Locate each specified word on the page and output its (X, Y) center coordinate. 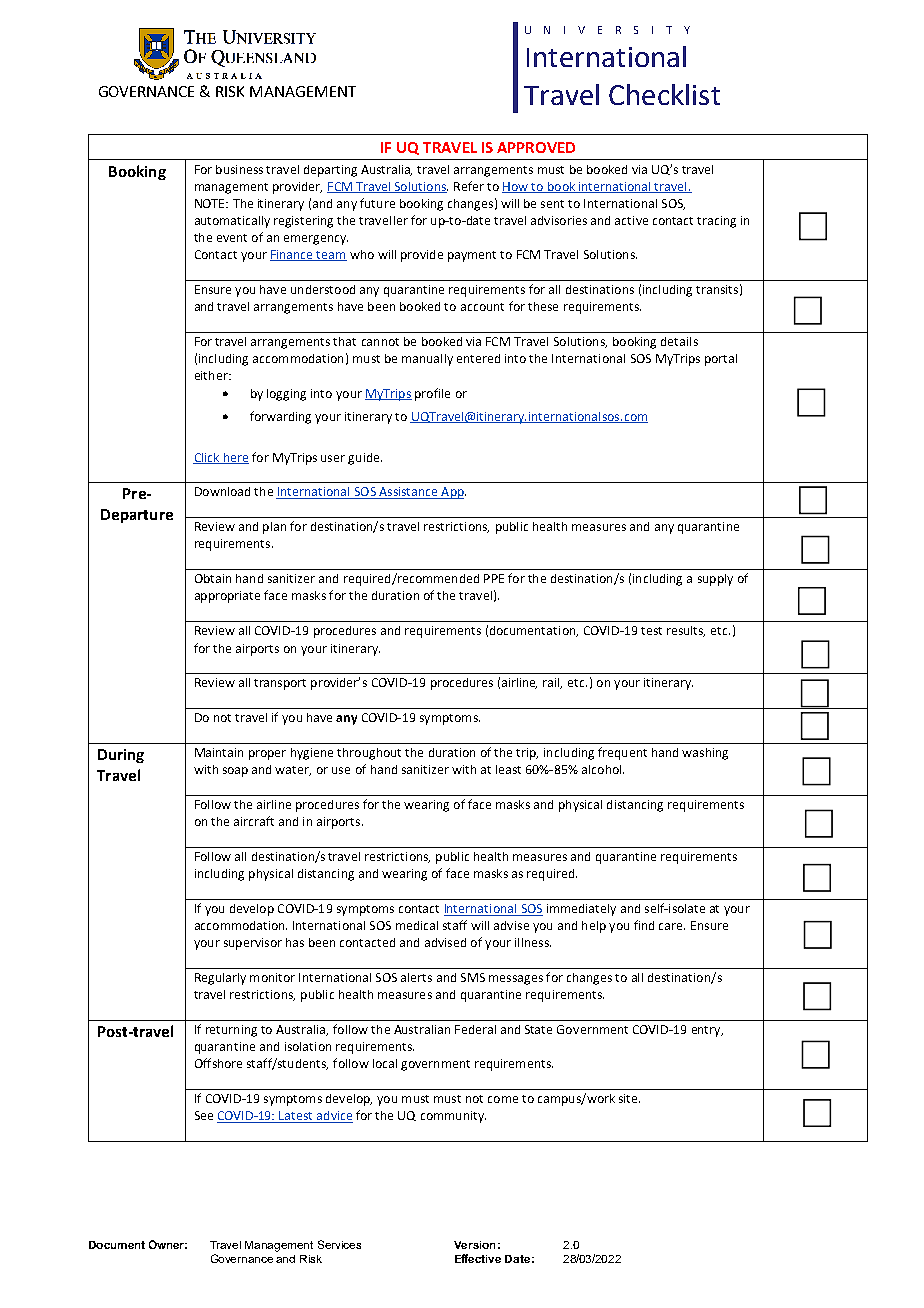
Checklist (664, 94)
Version (474, 1245)
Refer (469, 186)
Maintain (219, 752)
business (239, 169)
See (204, 1115)
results (686, 631)
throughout (369, 754)
